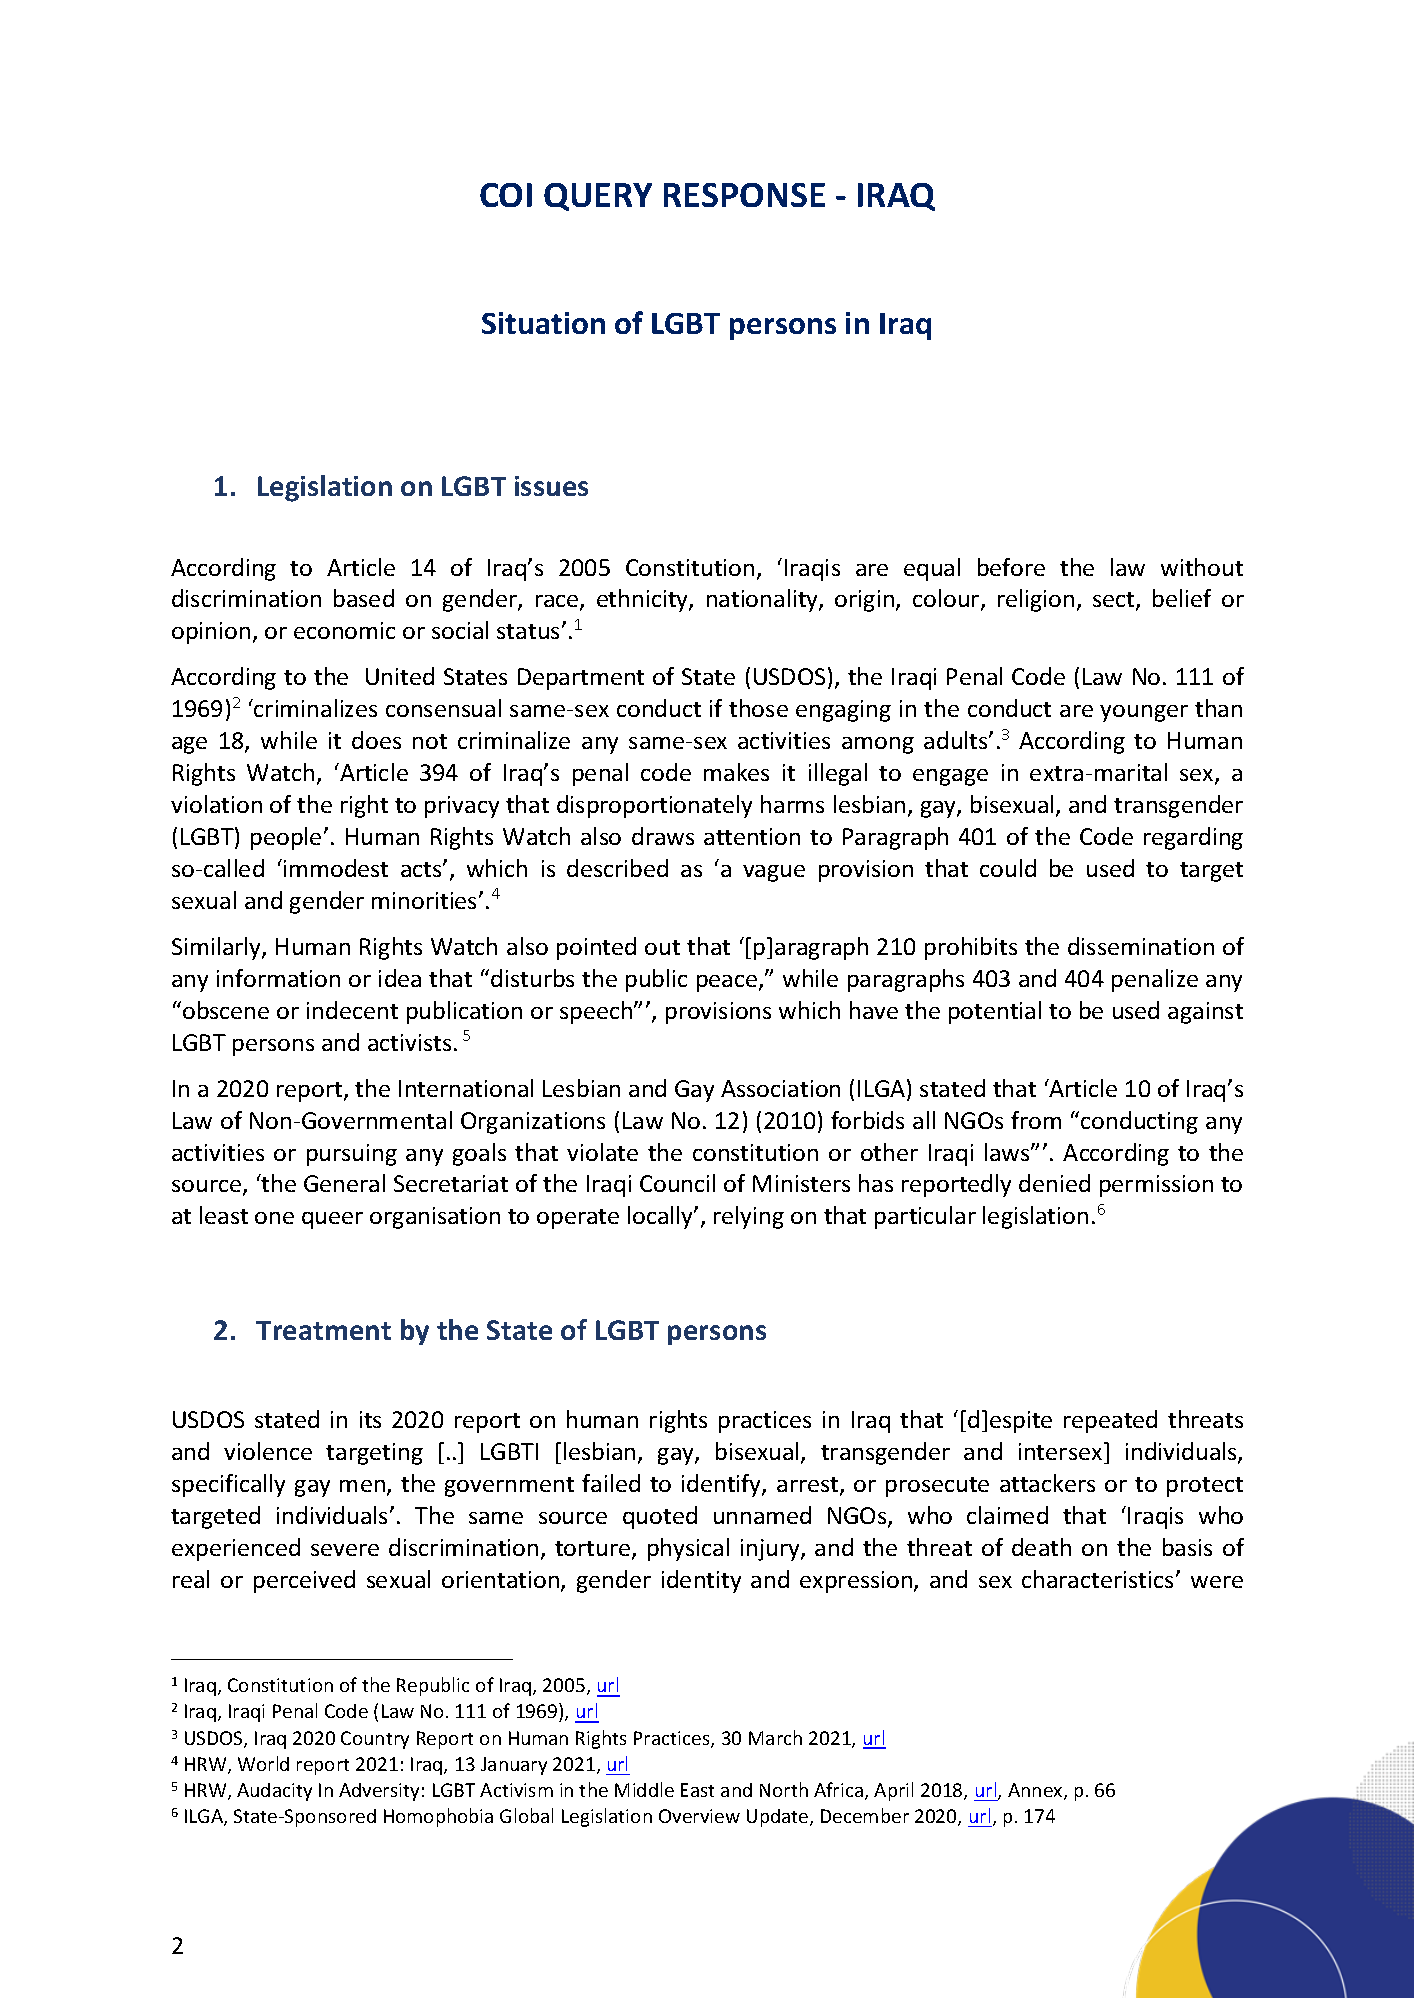 The image size is (1415, 2000). Describe the element at coordinates (744, 195) in the document. I see `RESPONSE` at that location.
